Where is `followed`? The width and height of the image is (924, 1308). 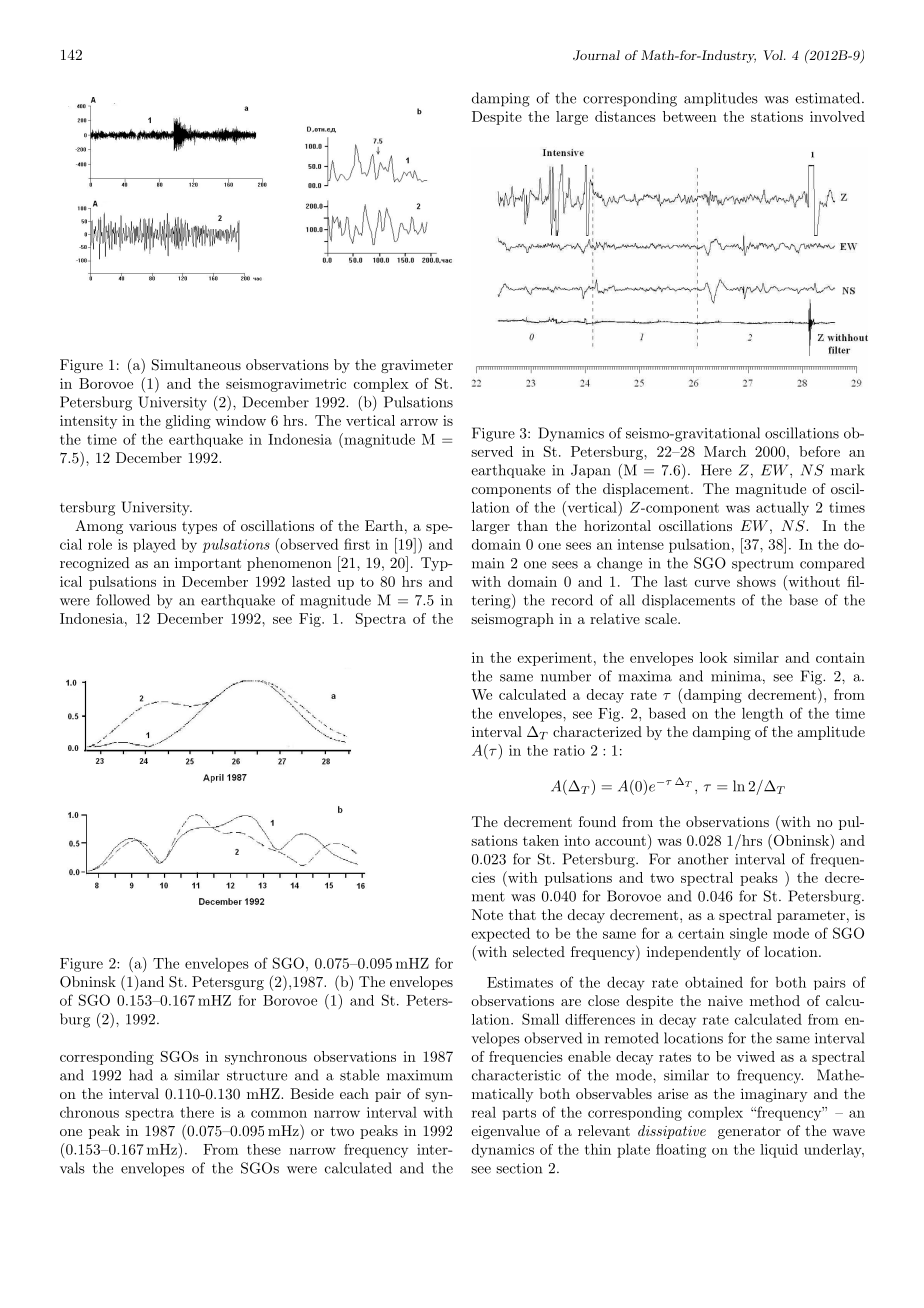 followed is located at coordinates (123, 600).
